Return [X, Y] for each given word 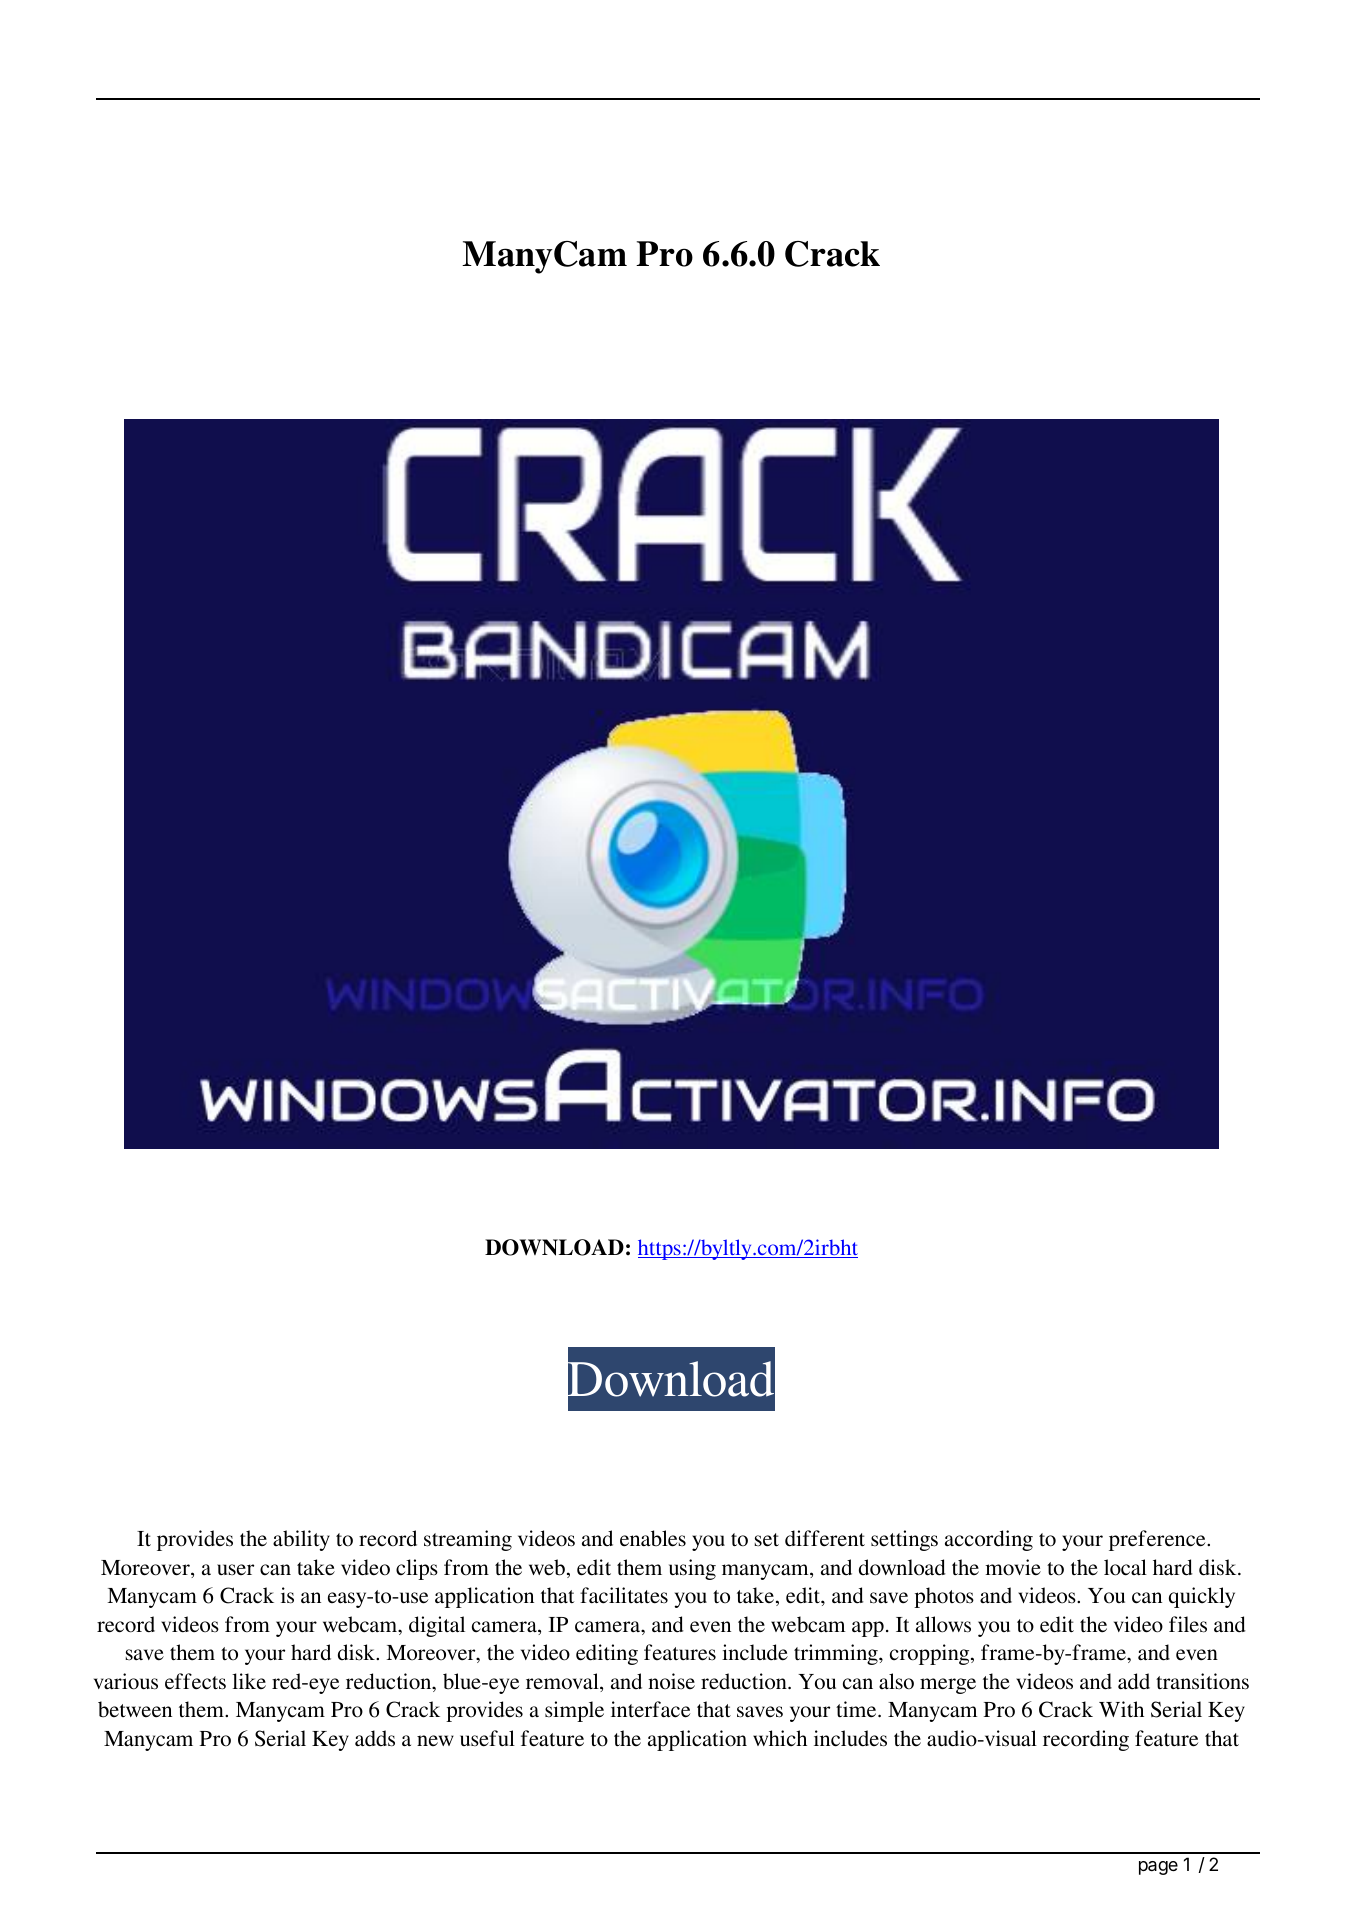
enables [653, 1538]
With [1121, 1709]
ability [301, 1540]
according [989, 1540]
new [435, 1740]
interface [650, 1709]
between [135, 1709]
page [1158, 1868]
